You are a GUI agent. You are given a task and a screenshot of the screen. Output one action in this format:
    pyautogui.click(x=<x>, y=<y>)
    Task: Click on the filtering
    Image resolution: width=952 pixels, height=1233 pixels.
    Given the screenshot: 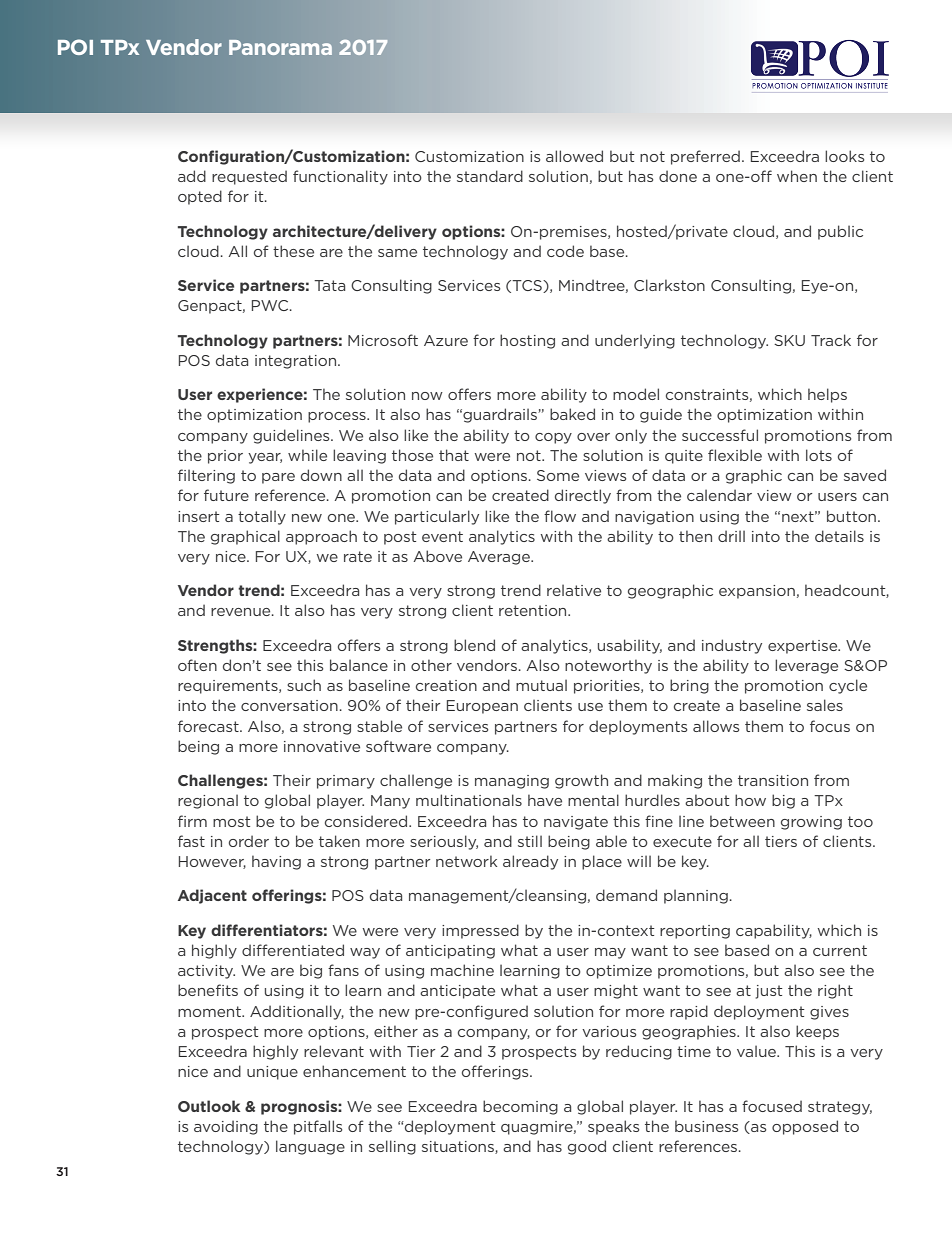 What is the action you would take?
    pyautogui.click(x=206, y=476)
